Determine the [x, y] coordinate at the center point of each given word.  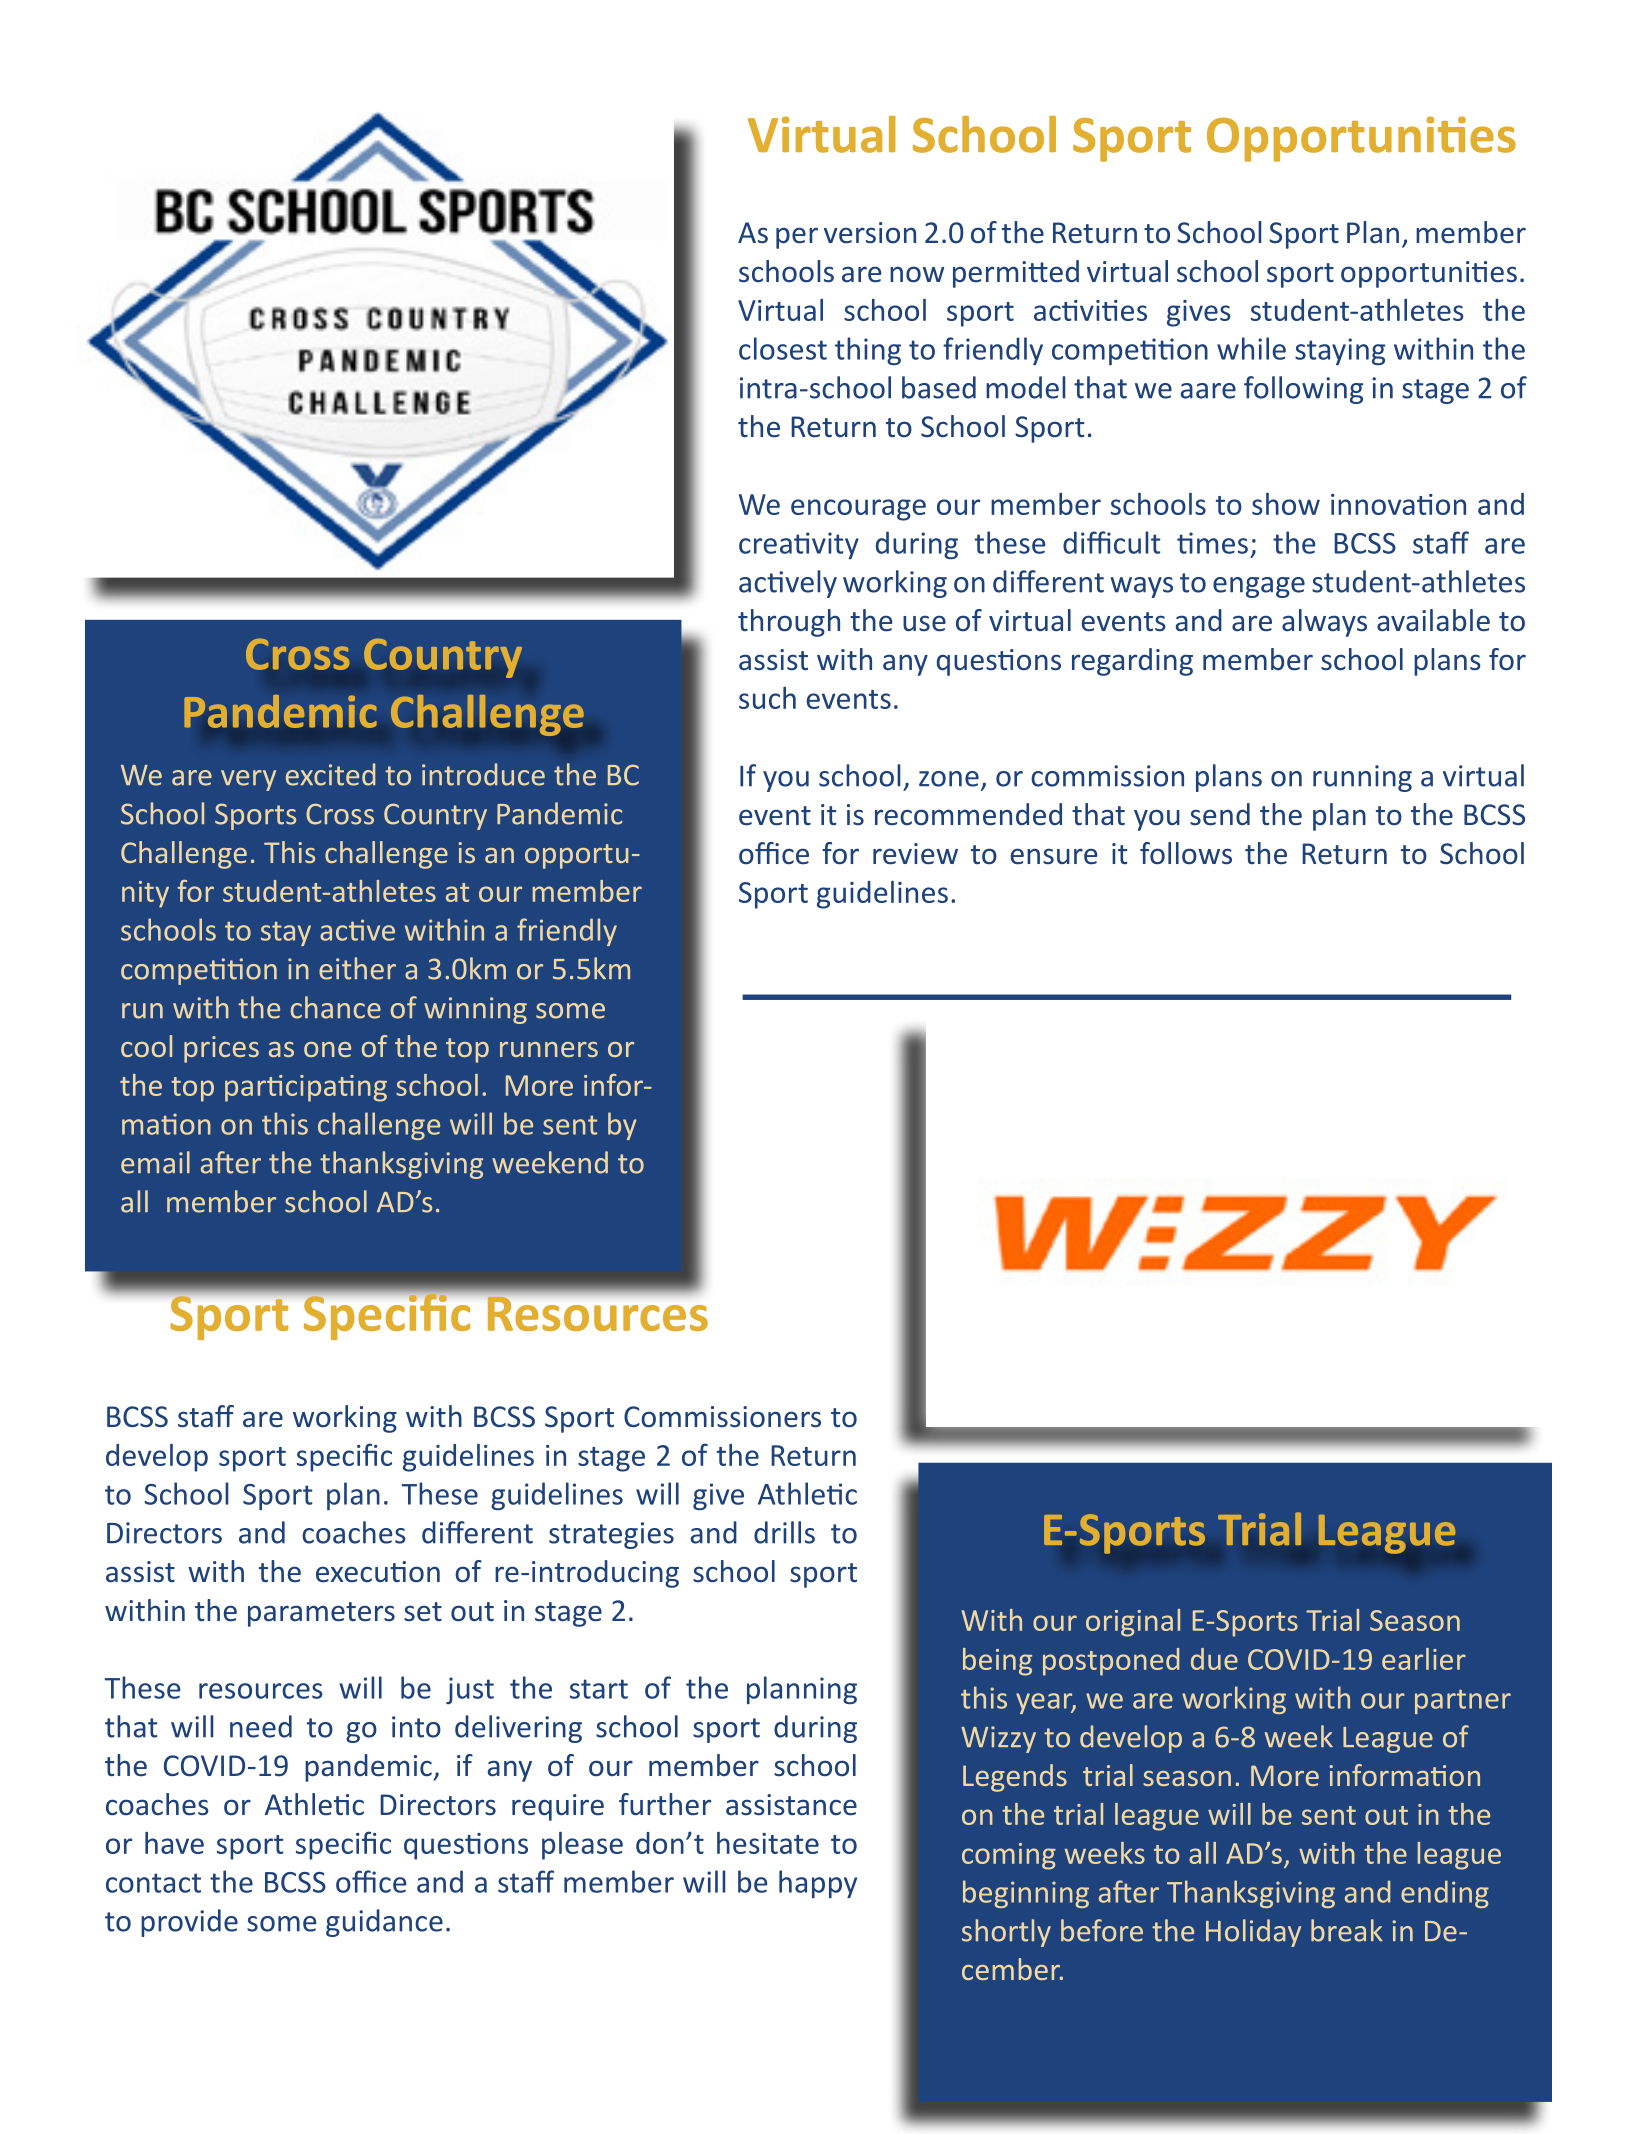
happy [818, 1884]
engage [1259, 587]
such [767, 698]
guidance [384, 1923]
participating [306, 1088]
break [1347, 1930]
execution [378, 1572]
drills [784, 1532]
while [1251, 348]
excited [330, 774]
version [870, 233]
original [1133, 1623]
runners [549, 1049]
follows [1186, 853]
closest [783, 348]
